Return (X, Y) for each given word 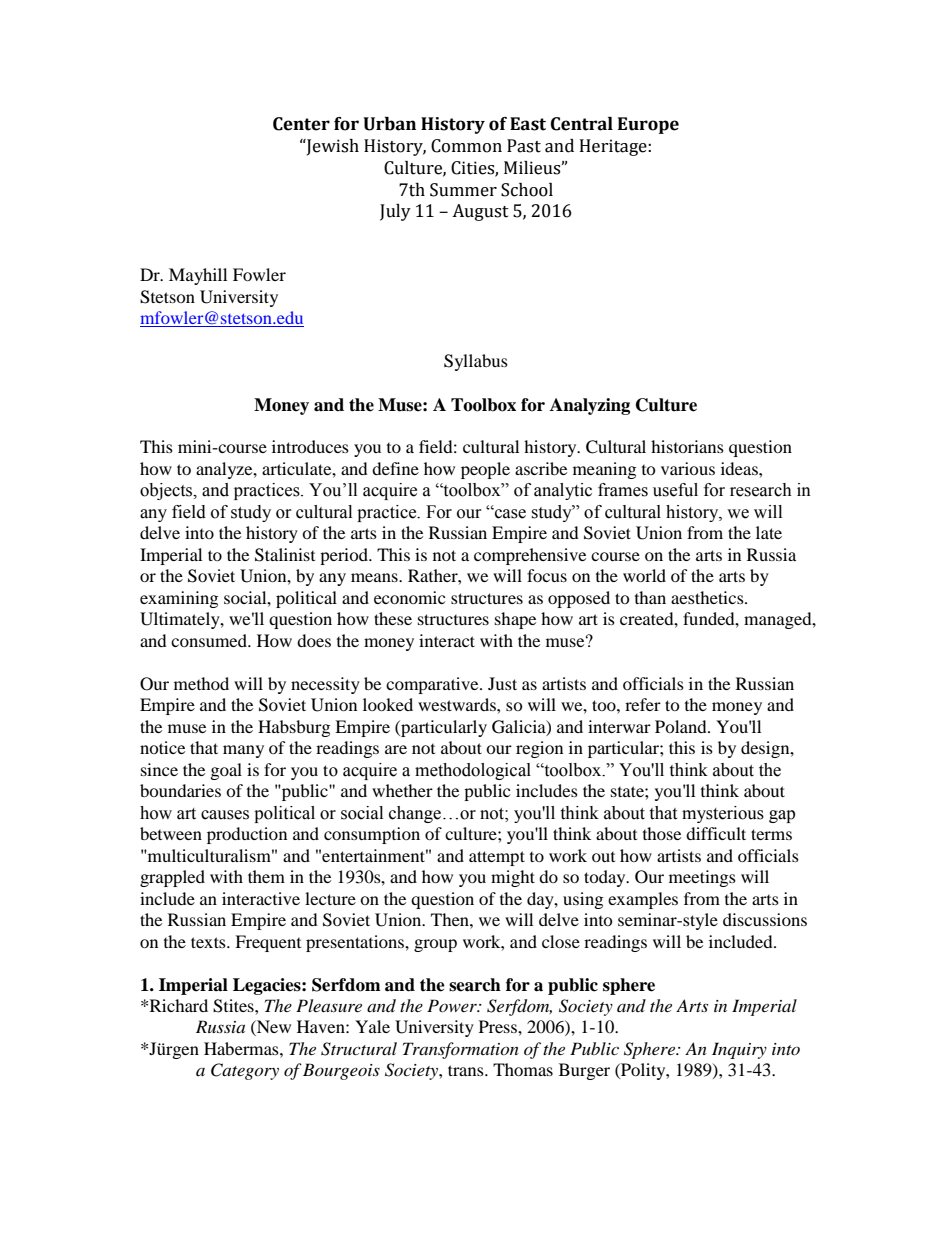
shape (515, 620)
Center (301, 124)
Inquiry (739, 1050)
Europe (648, 125)
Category (245, 1071)
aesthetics (708, 597)
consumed (210, 640)
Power (453, 1005)
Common (466, 146)
